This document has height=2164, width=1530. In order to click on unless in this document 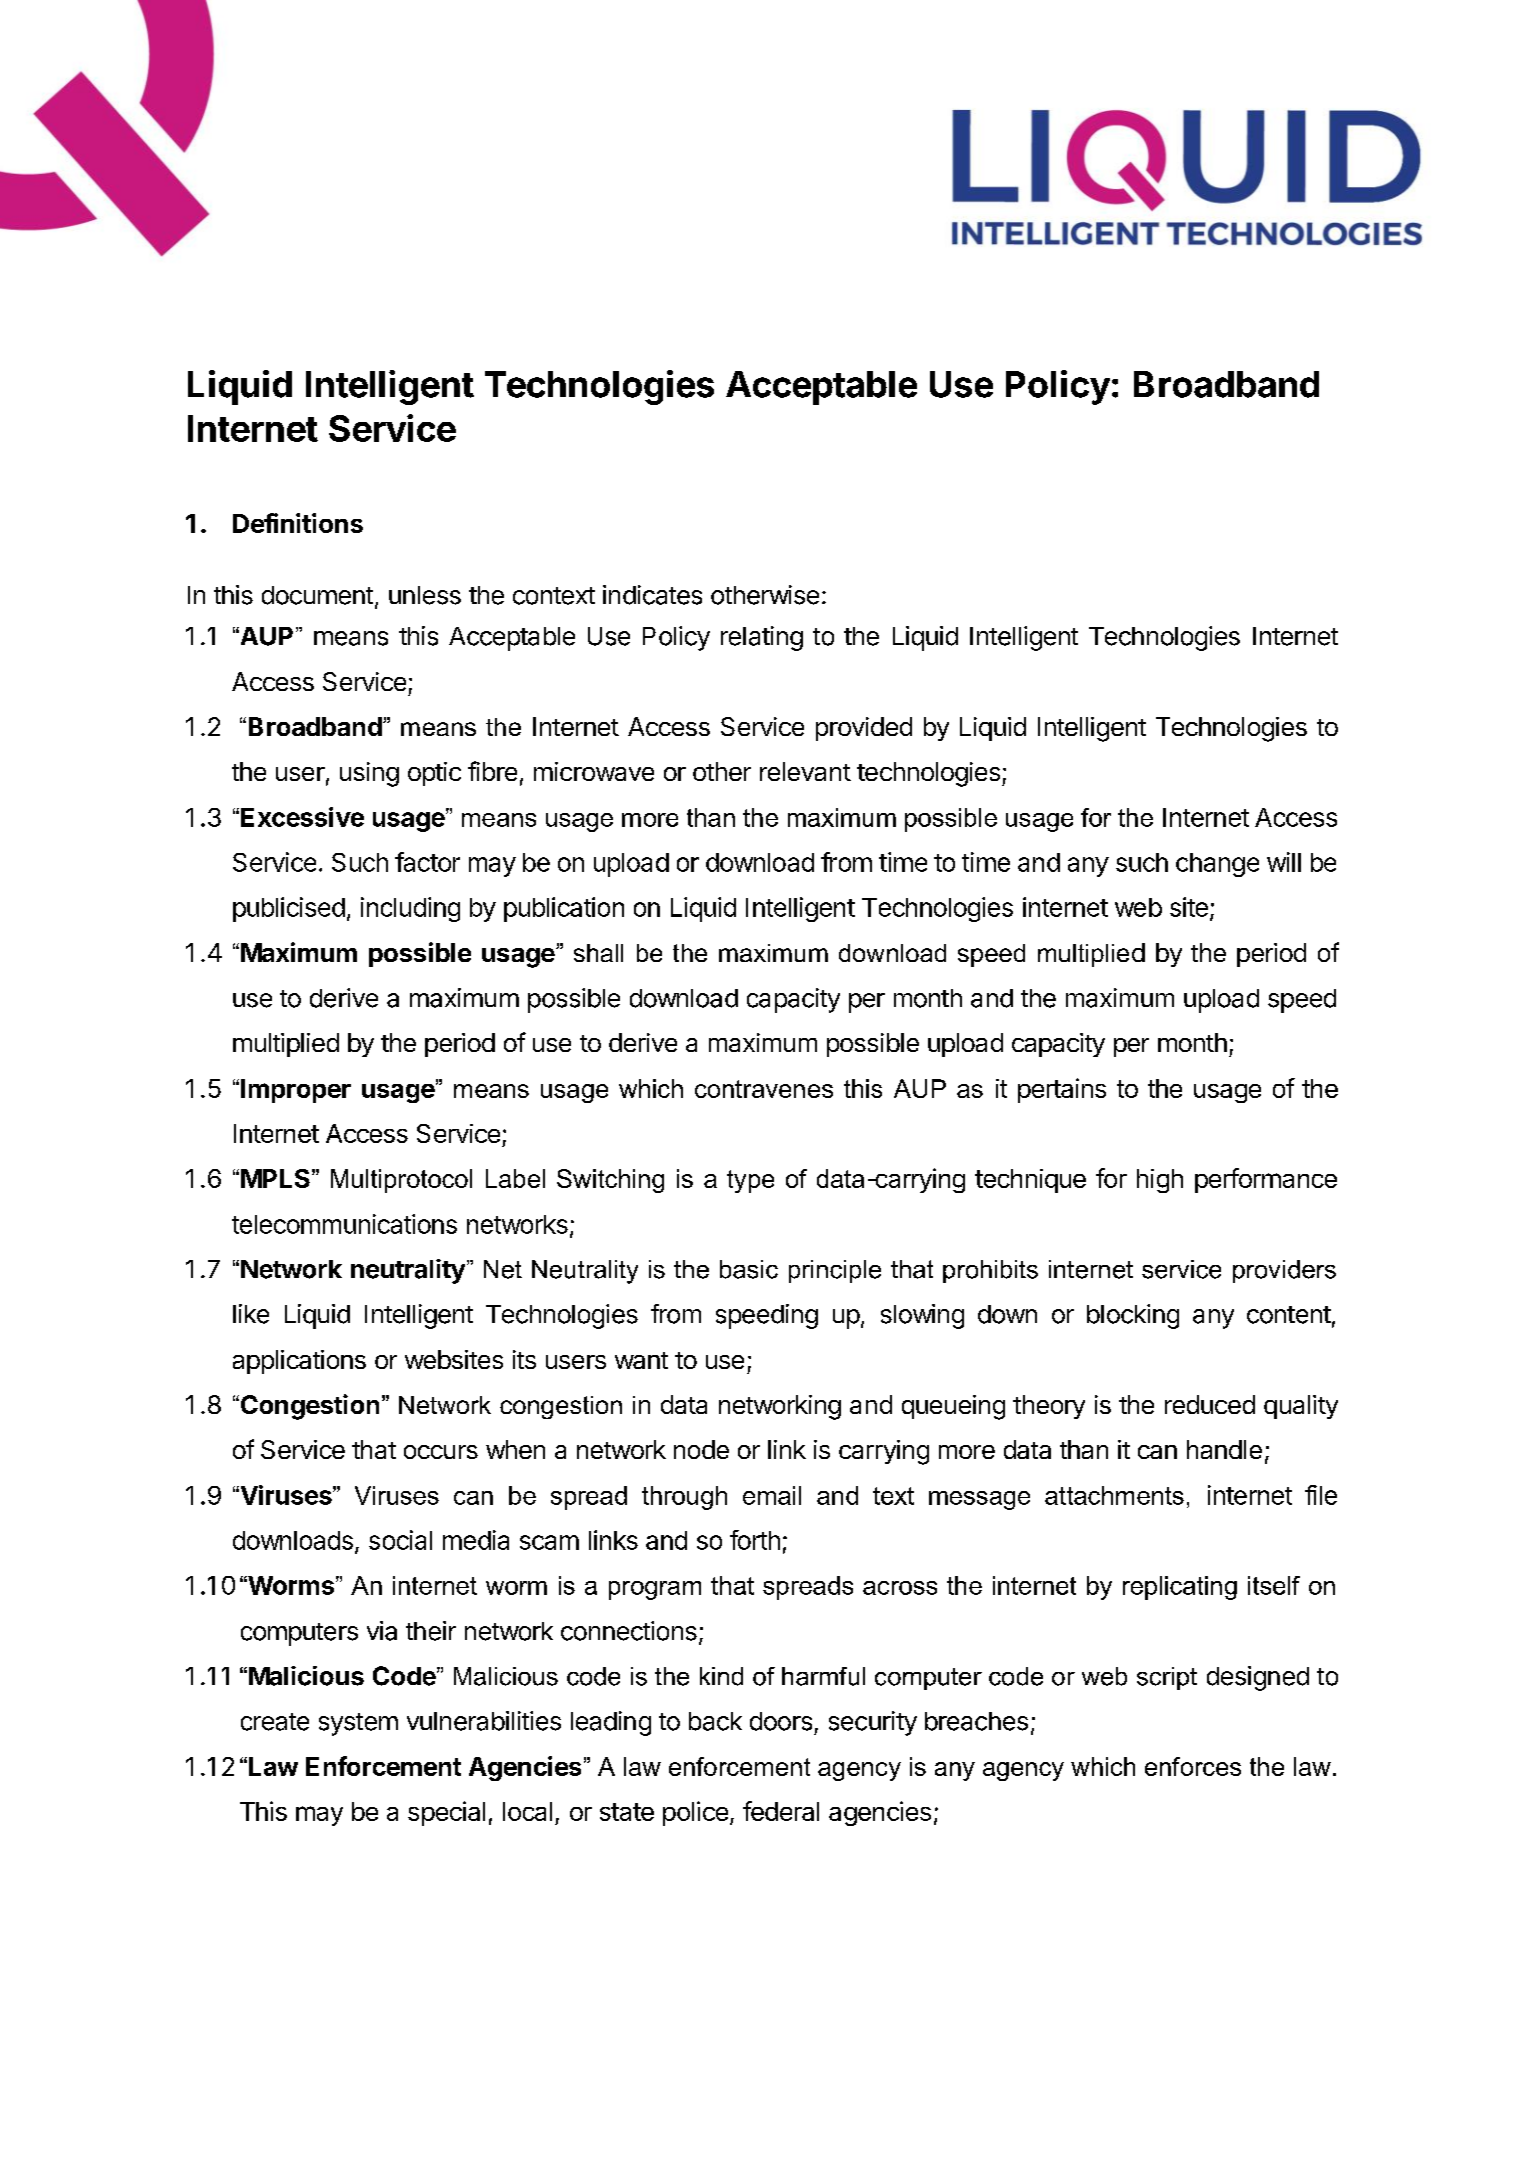, I will do `click(425, 595)`.
